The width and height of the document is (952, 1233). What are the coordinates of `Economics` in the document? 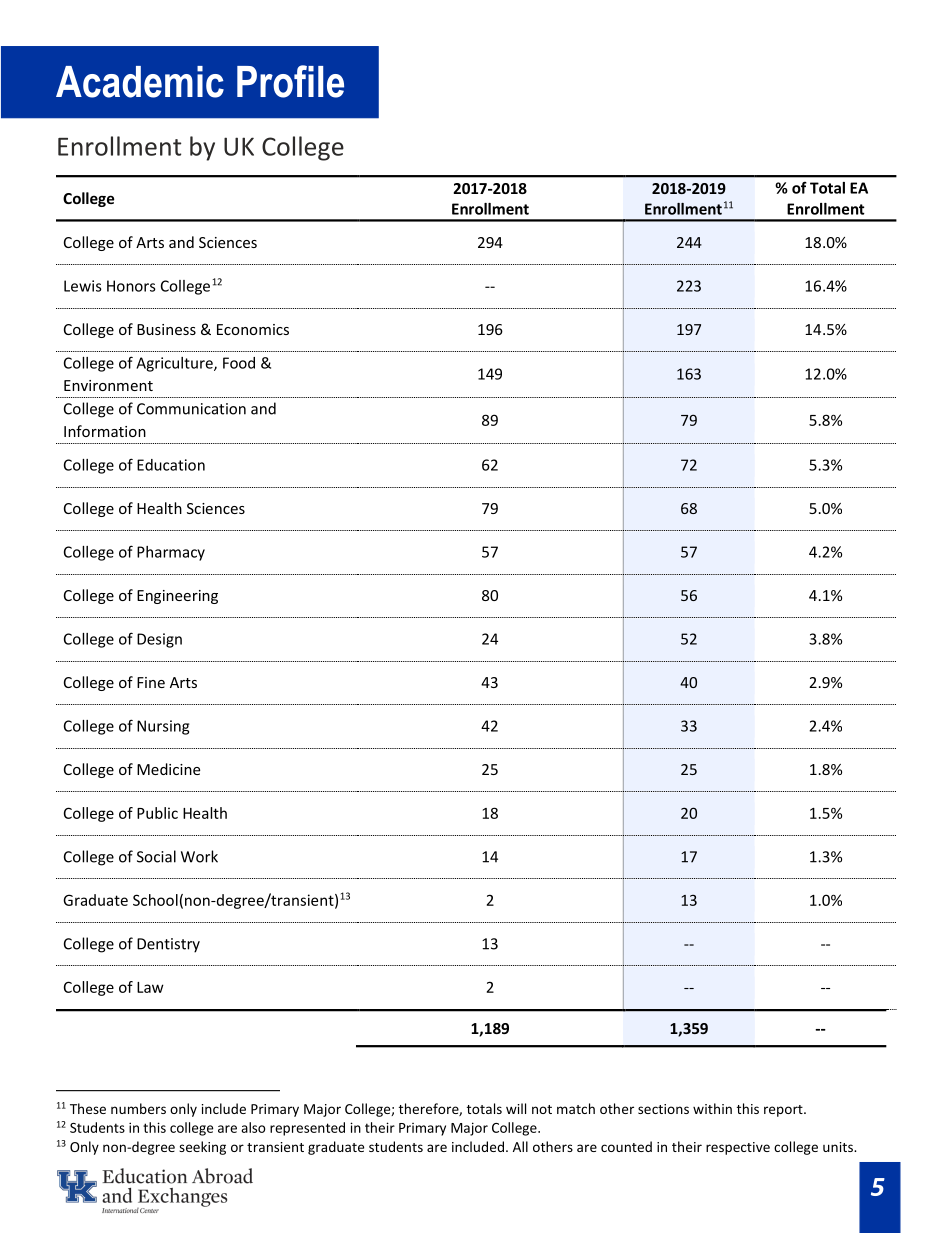 It's located at (253, 329).
